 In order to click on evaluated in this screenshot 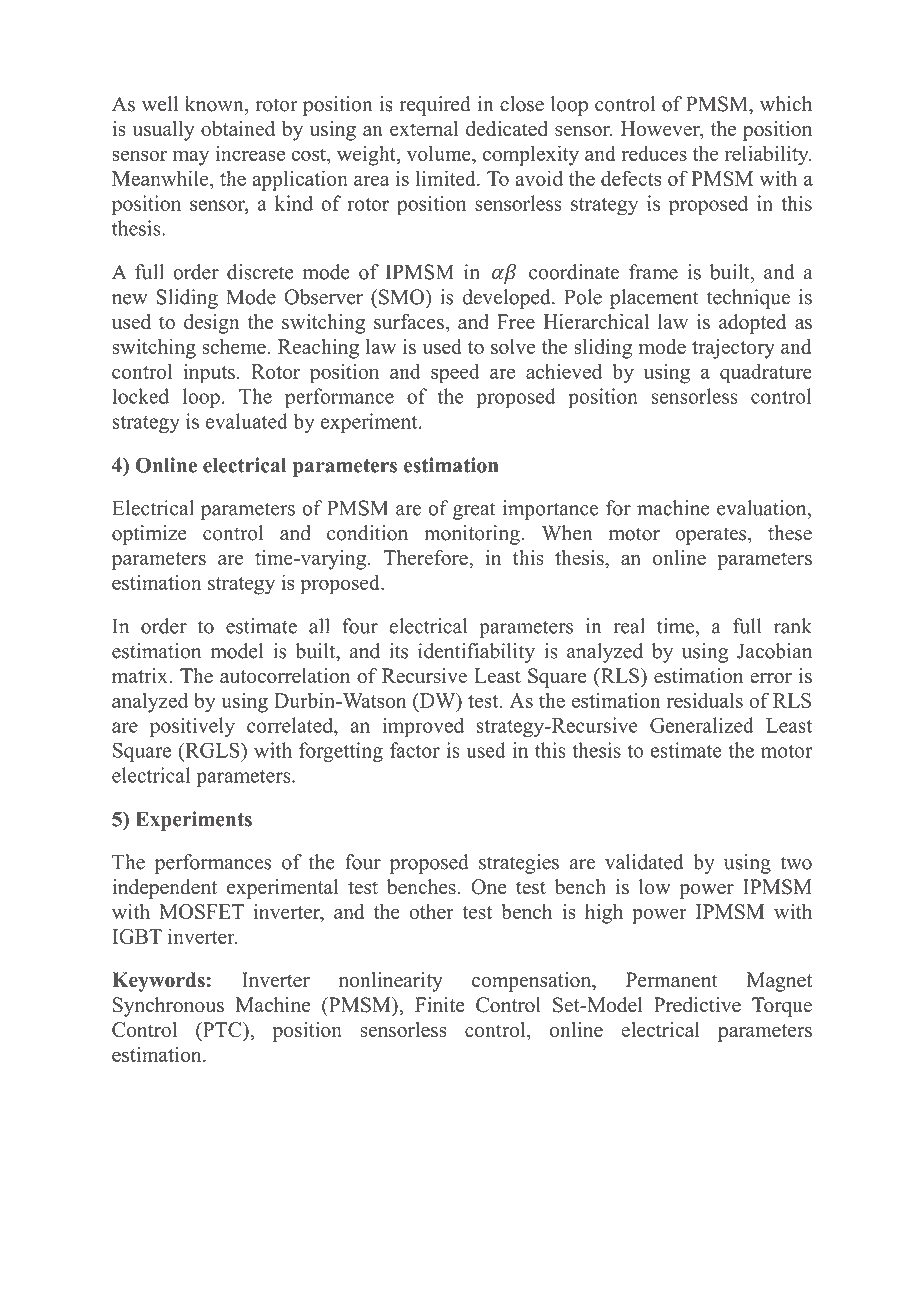, I will do `click(247, 421)`.
